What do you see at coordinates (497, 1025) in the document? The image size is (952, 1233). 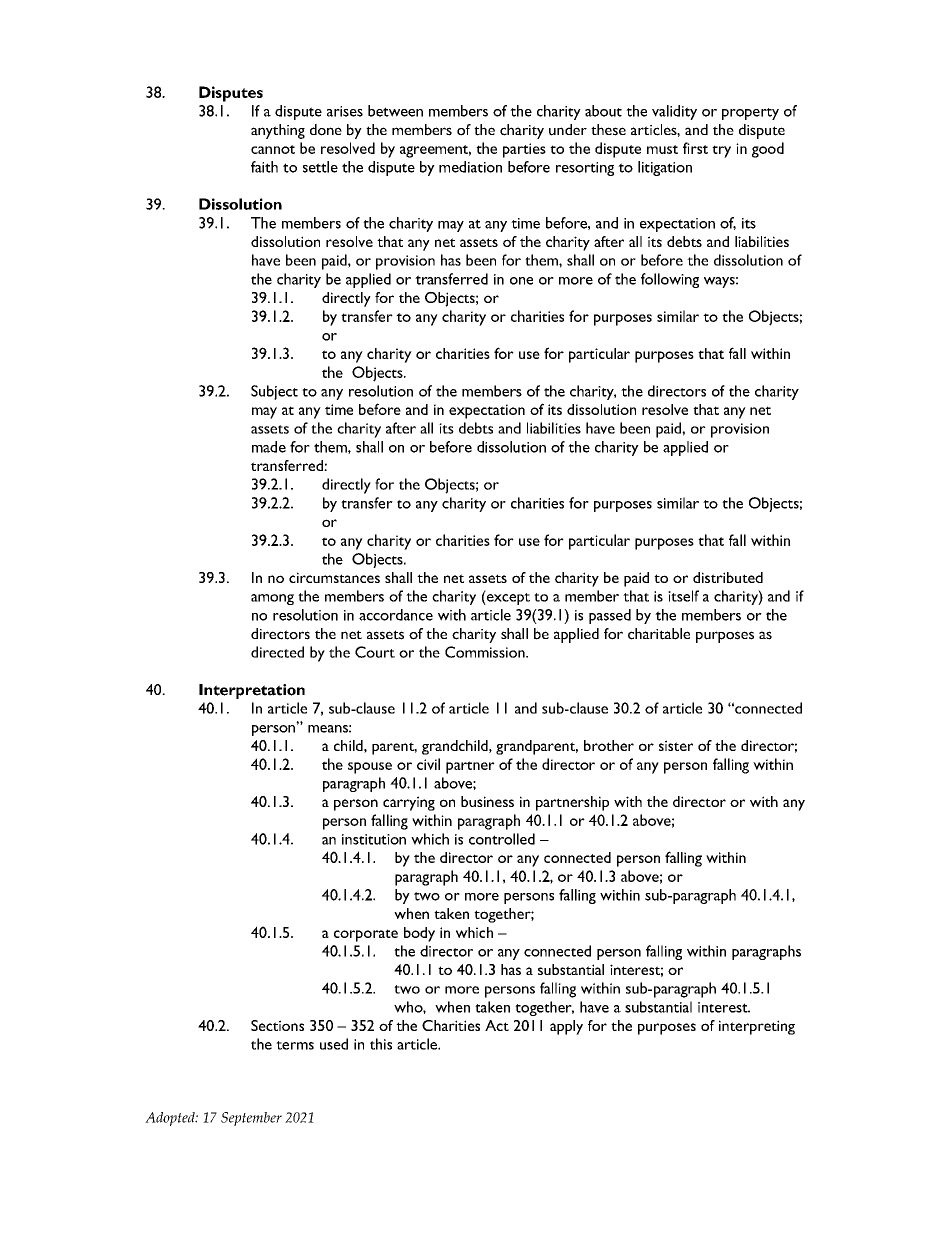 I see `Act` at bounding box center [497, 1025].
